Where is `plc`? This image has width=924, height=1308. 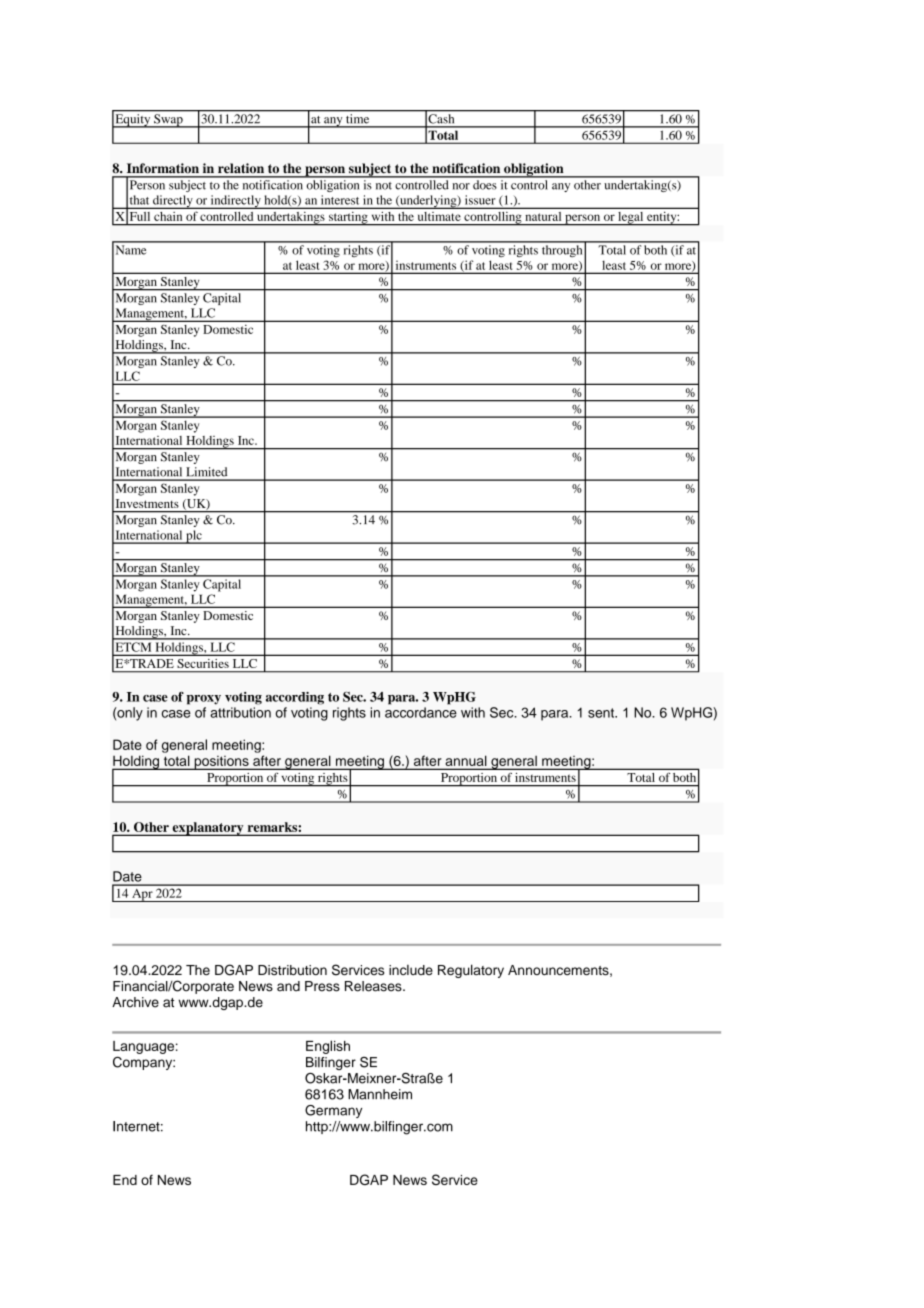
plc is located at coordinates (194, 537).
